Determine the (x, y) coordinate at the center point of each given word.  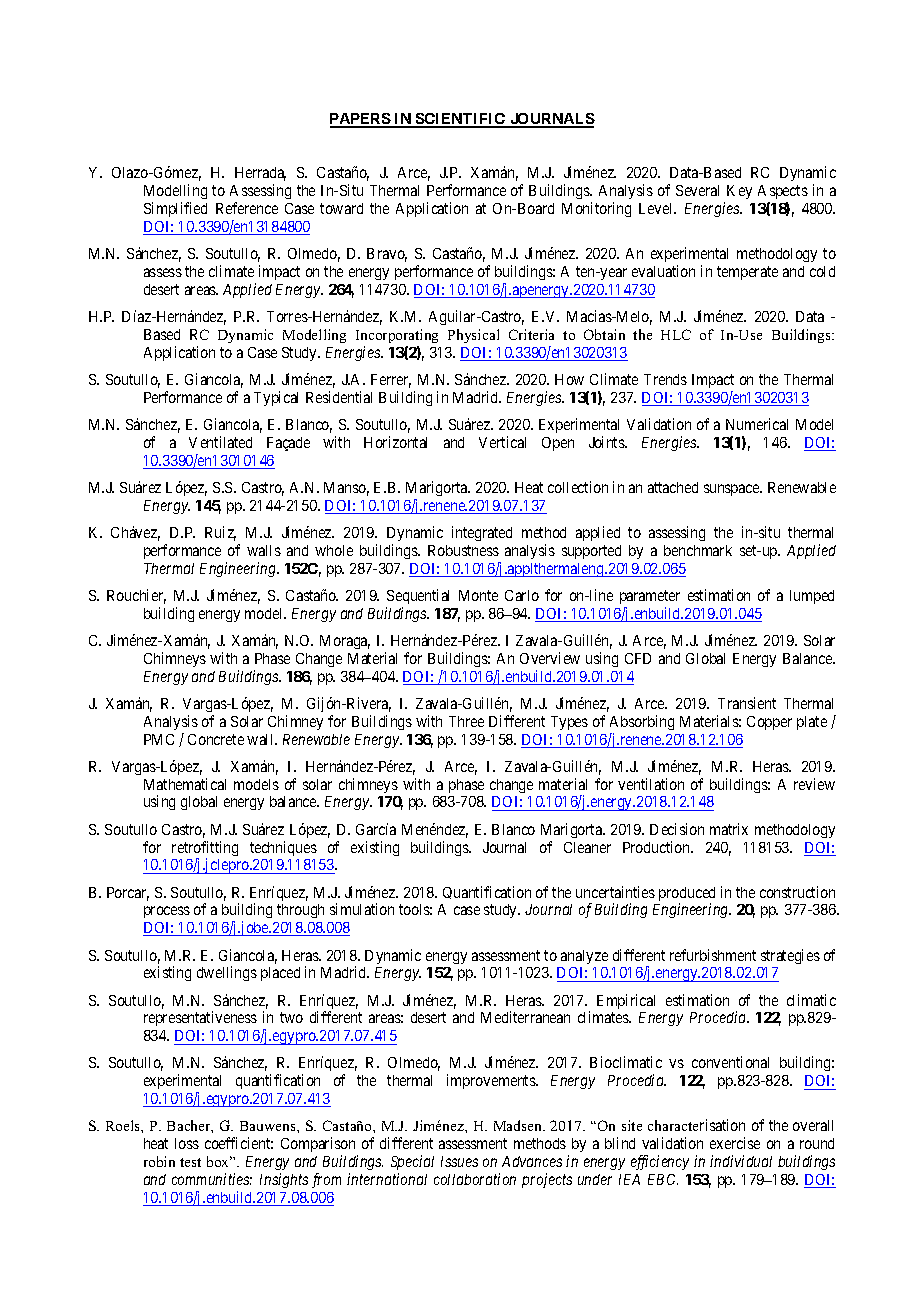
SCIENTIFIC (460, 120)
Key (739, 192)
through (300, 911)
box (219, 1161)
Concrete (216, 739)
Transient (747, 703)
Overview (550, 658)
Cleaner (587, 847)
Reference (247, 208)
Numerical (757, 424)
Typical (276, 398)
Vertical (502, 442)
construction (797, 892)
